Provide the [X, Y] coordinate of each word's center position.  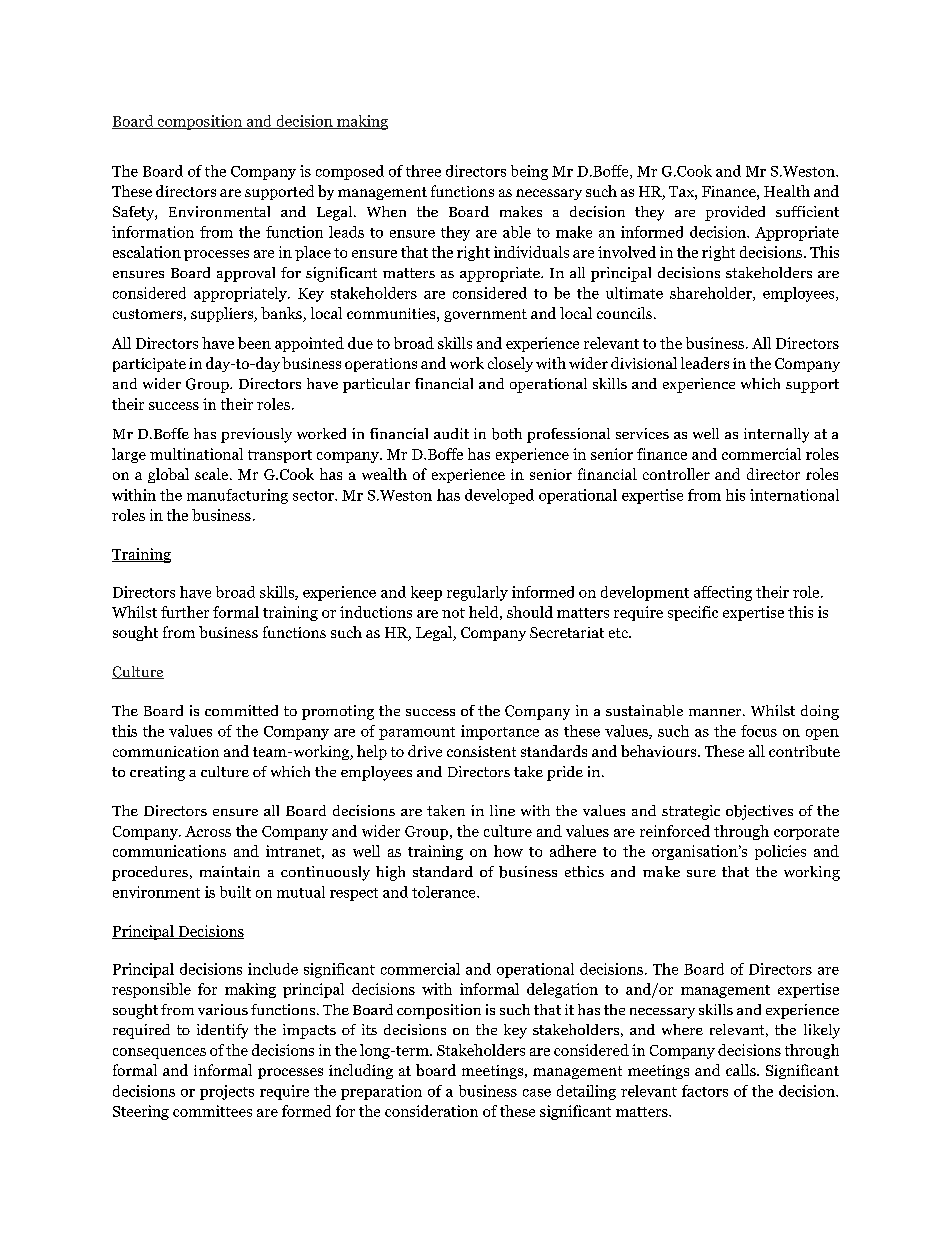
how [508, 851]
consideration [431, 1111]
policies [780, 852]
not [453, 613]
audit [451, 433]
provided [735, 213]
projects [227, 1092]
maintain [230, 871]
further [185, 612]
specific [693, 613]
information [153, 232]
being [529, 172]
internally [776, 435]
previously [256, 435]
